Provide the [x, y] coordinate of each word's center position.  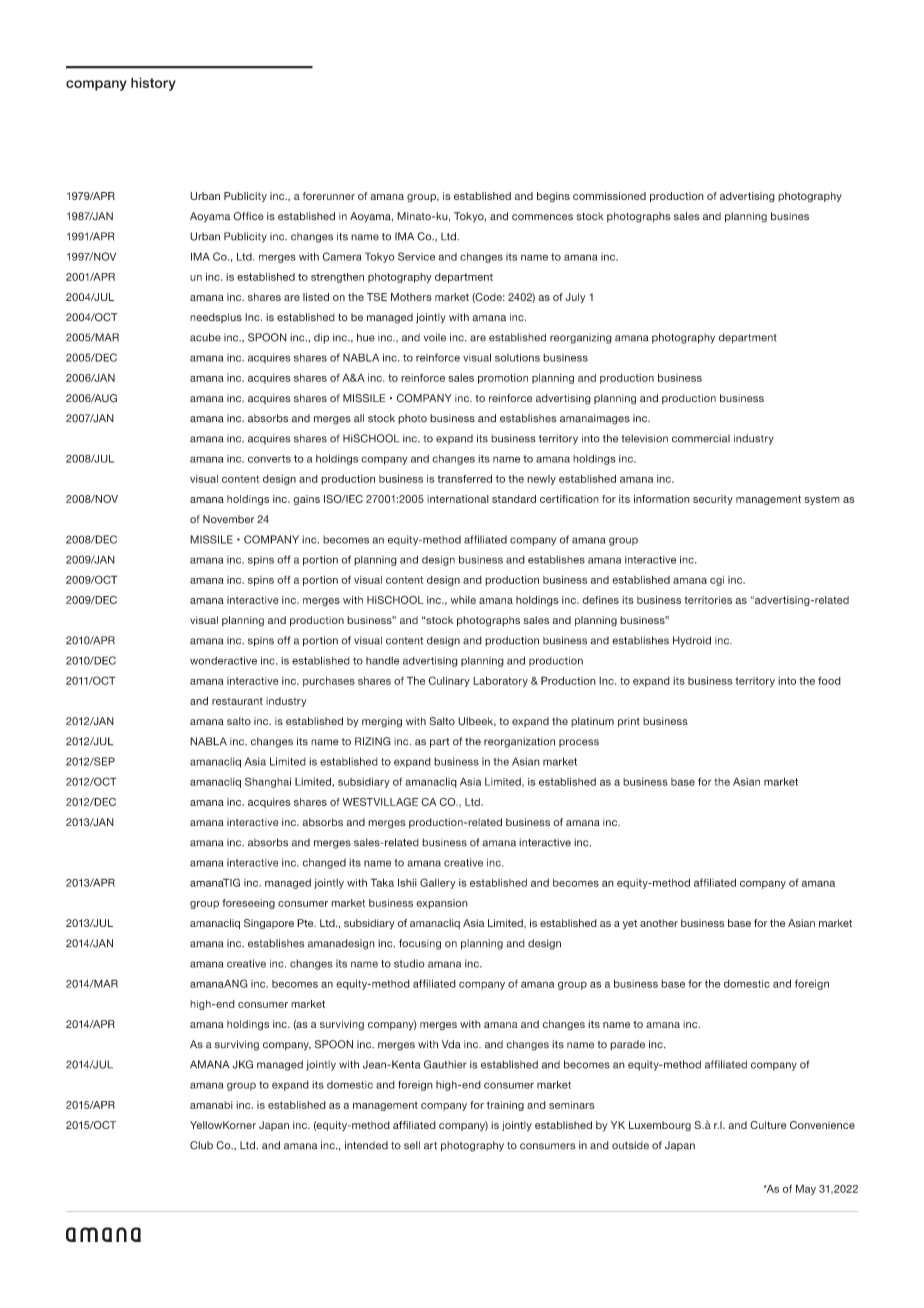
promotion [503, 379]
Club [201, 1145]
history [153, 84]
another [659, 923]
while [463, 600]
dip [321, 338]
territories [708, 600]
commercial [701, 438]
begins [553, 197]
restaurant [237, 701]
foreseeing [248, 904]
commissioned [609, 196]
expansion [442, 904]
